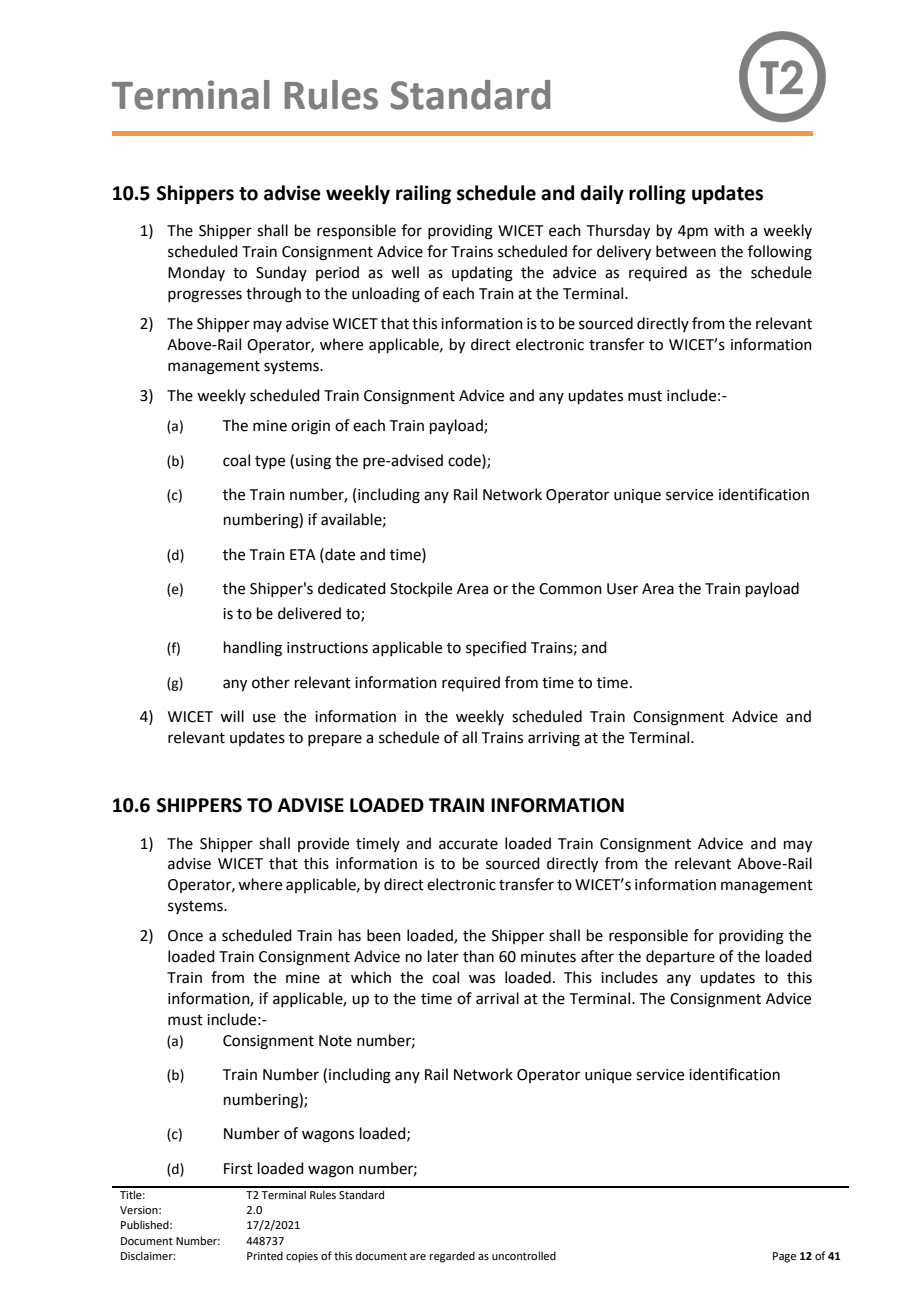 The width and height of the screenshot is (924, 1308). I want to click on Sunday, so click(281, 273).
